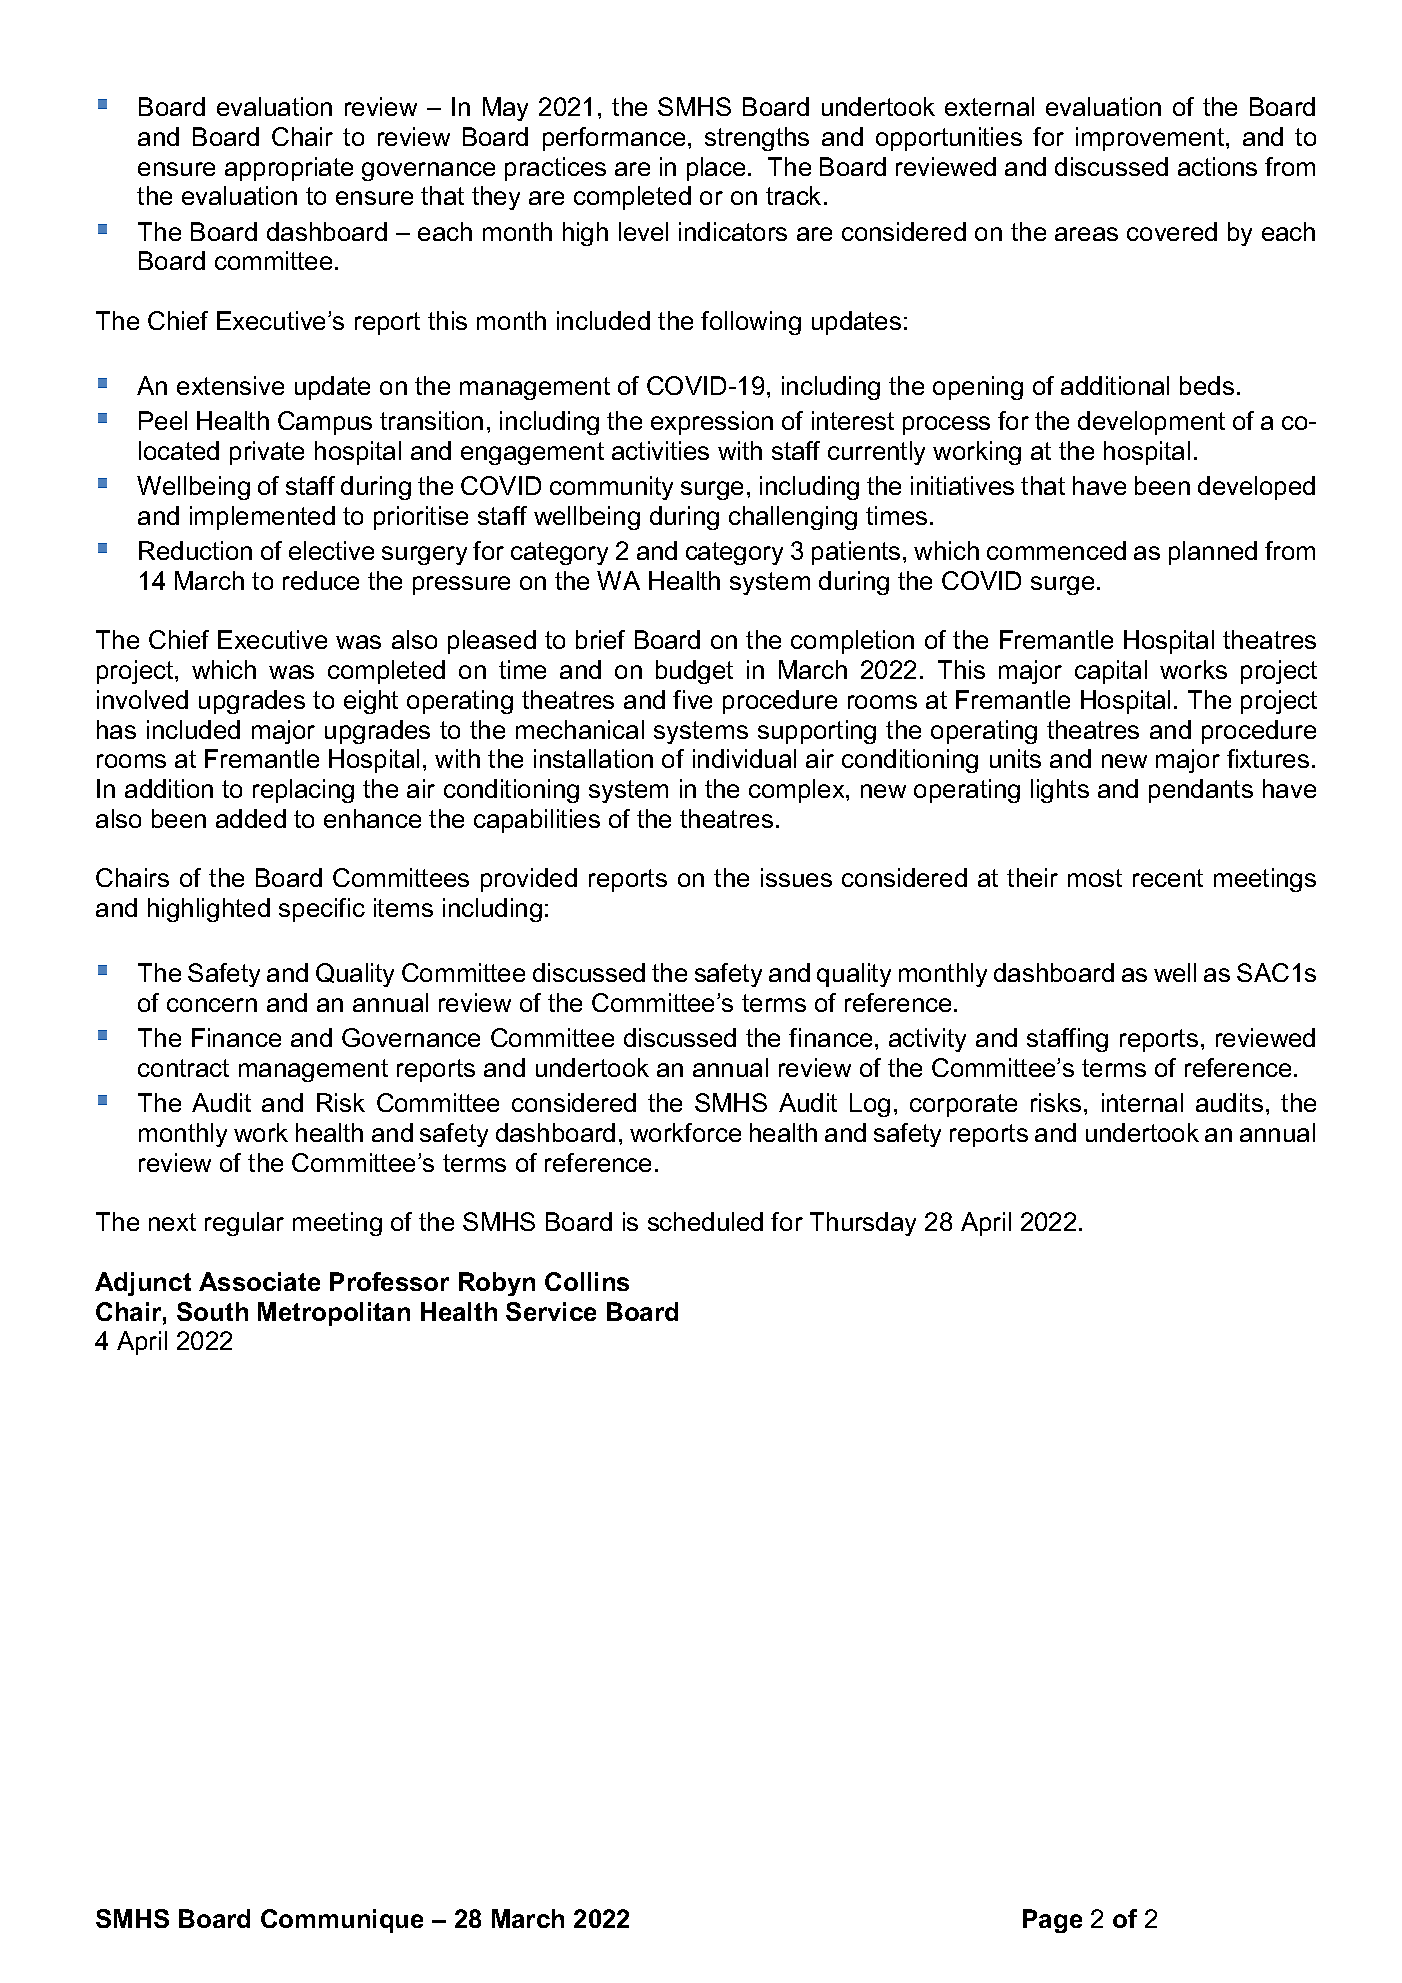 Image resolution: width=1402 pixels, height=1983 pixels. I want to click on appropriate, so click(289, 169).
